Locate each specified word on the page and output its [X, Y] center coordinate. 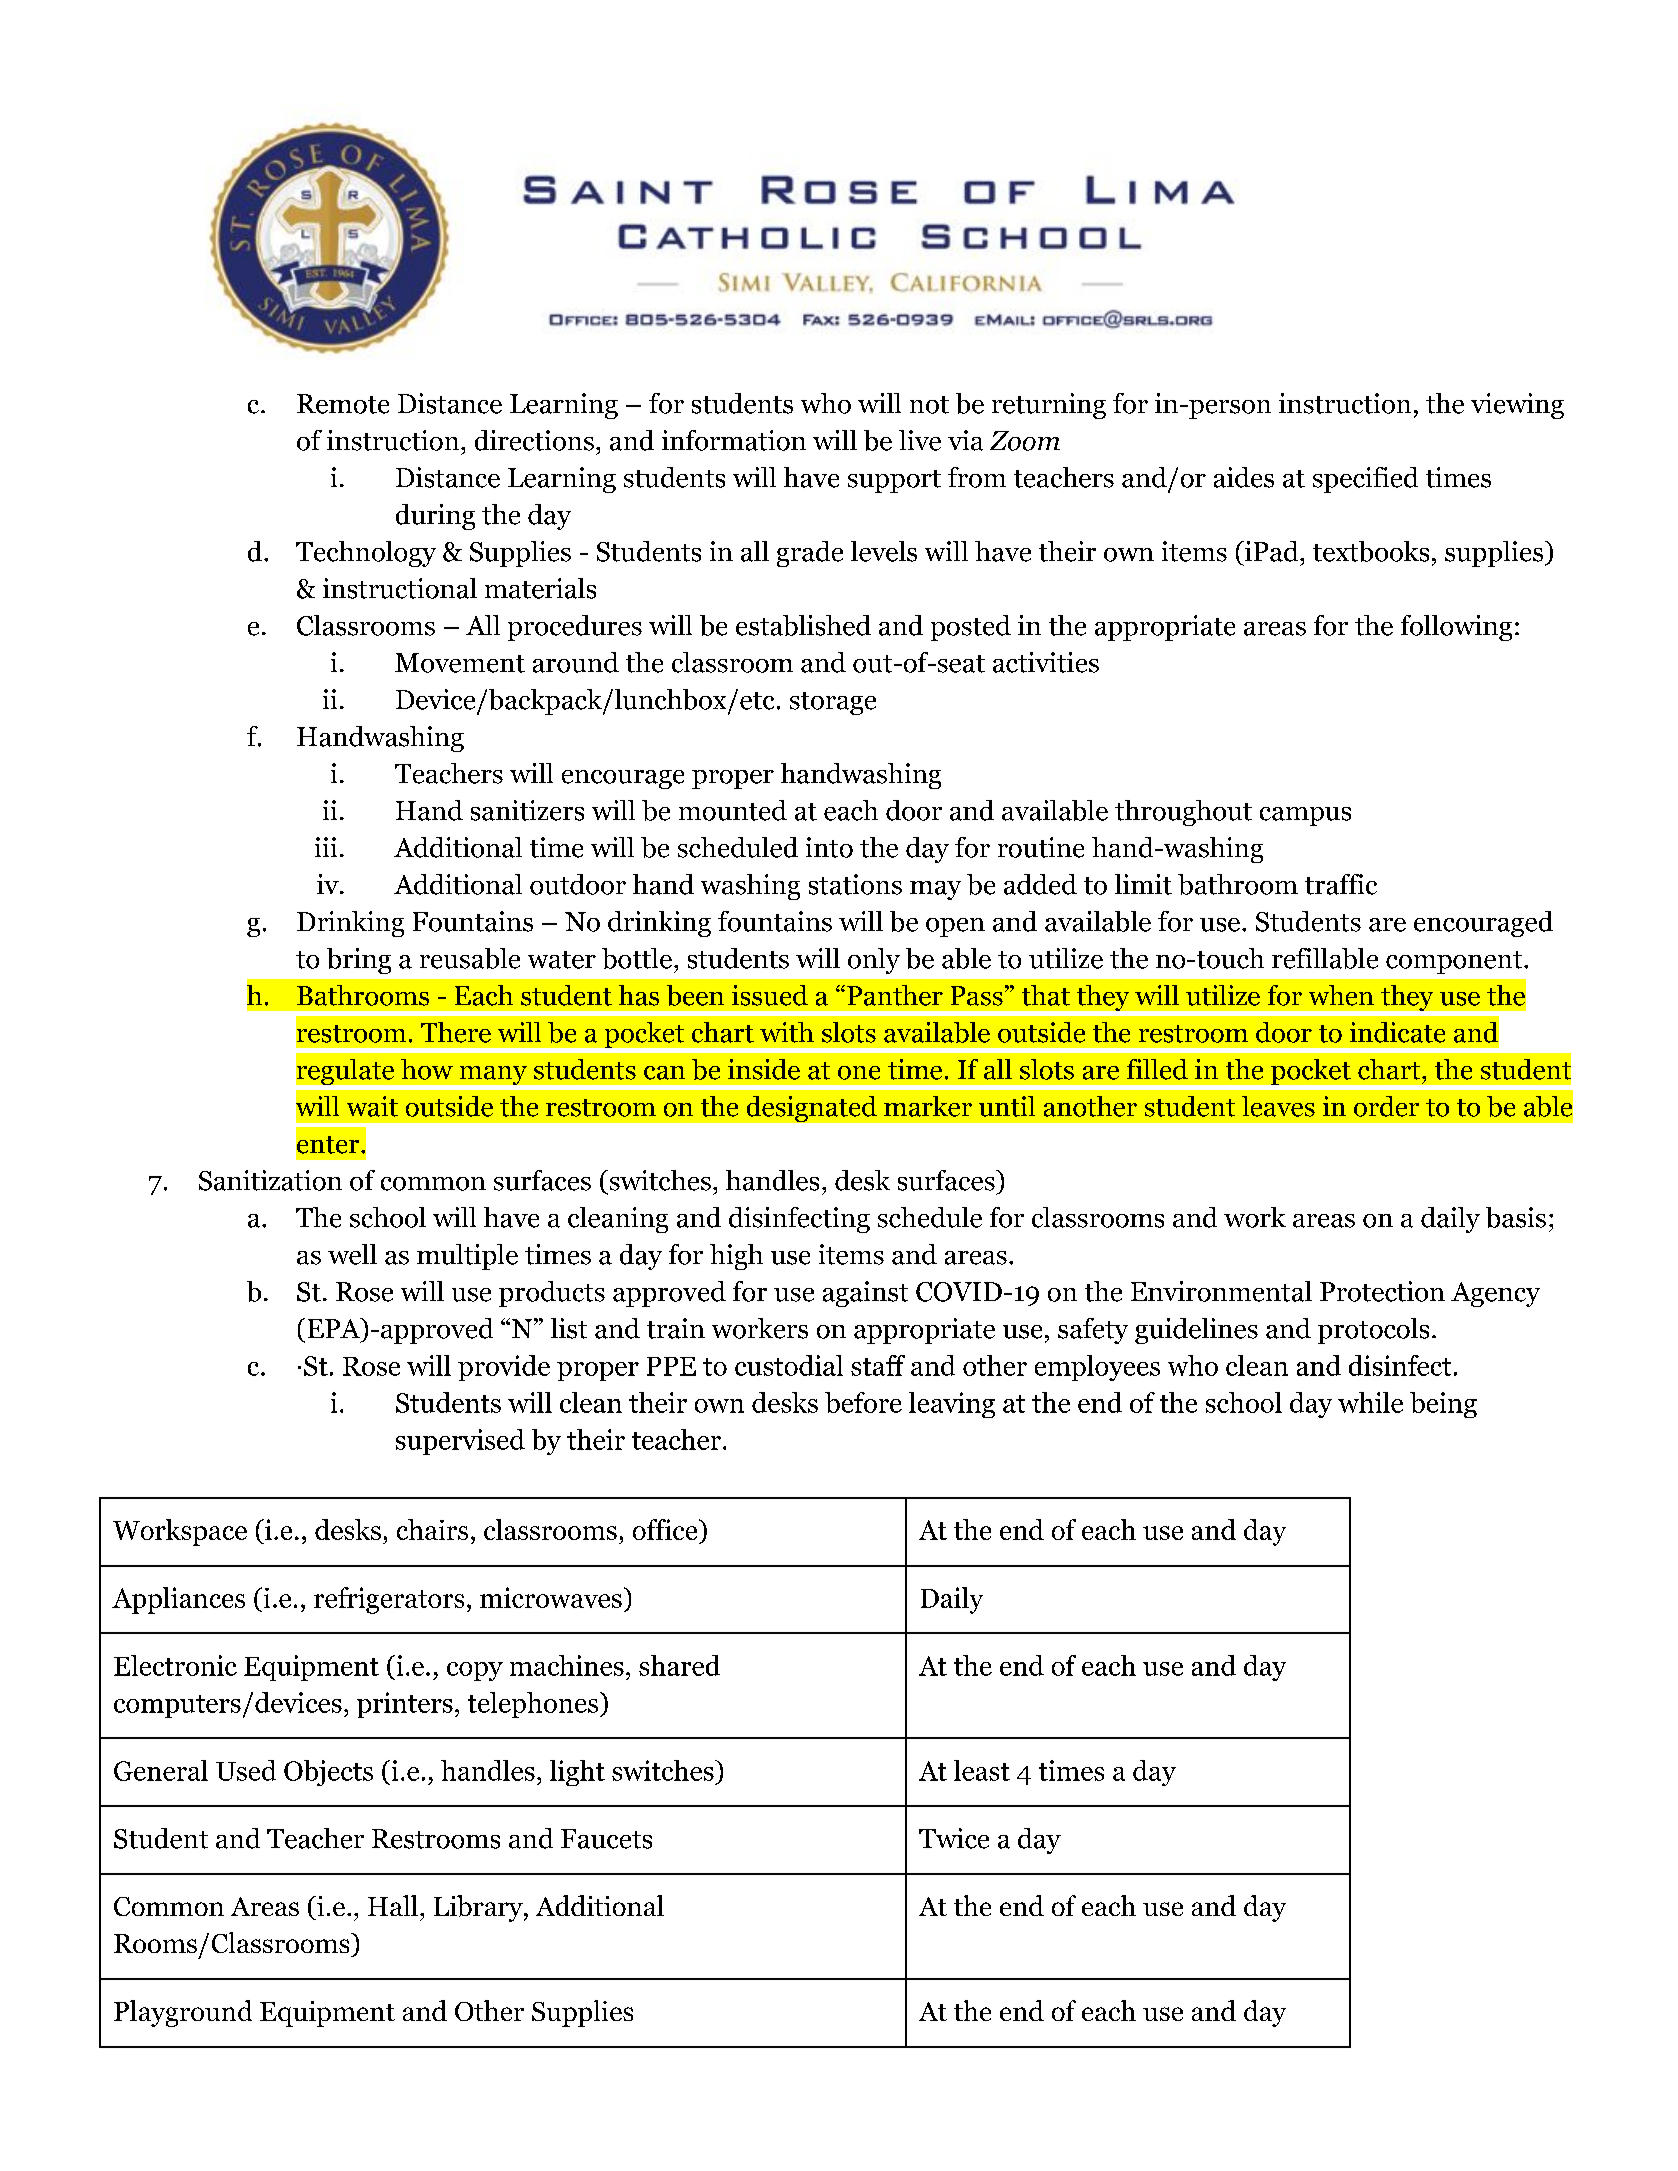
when [1341, 995]
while [1370, 1402]
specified [1365, 480]
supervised [460, 1442]
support [894, 481]
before [863, 1402]
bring [359, 961]
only [874, 961]
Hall [393, 1905]
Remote [343, 404]
